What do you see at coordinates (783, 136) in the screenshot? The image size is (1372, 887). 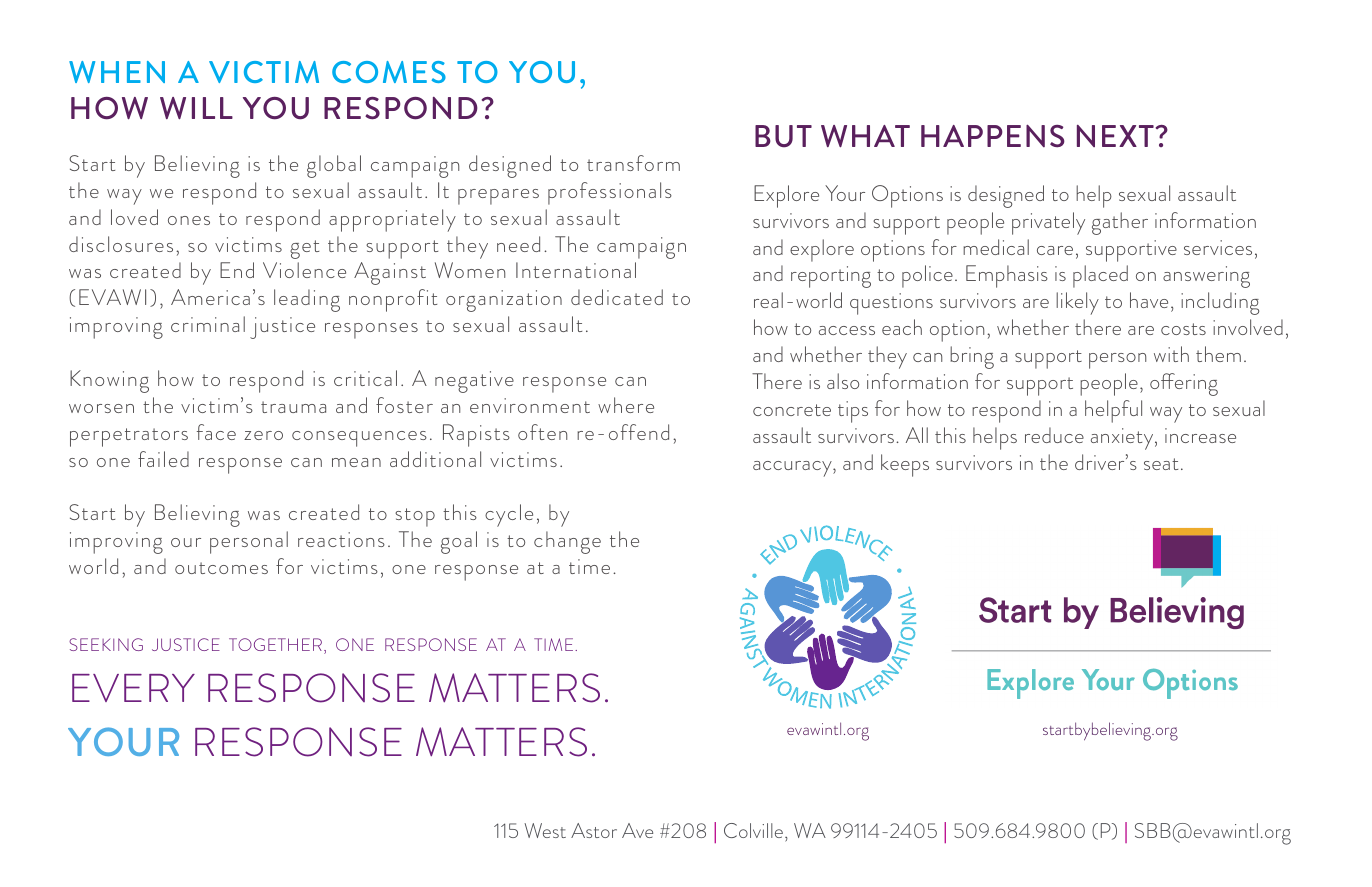 I see `BUT` at bounding box center [783, 136].
